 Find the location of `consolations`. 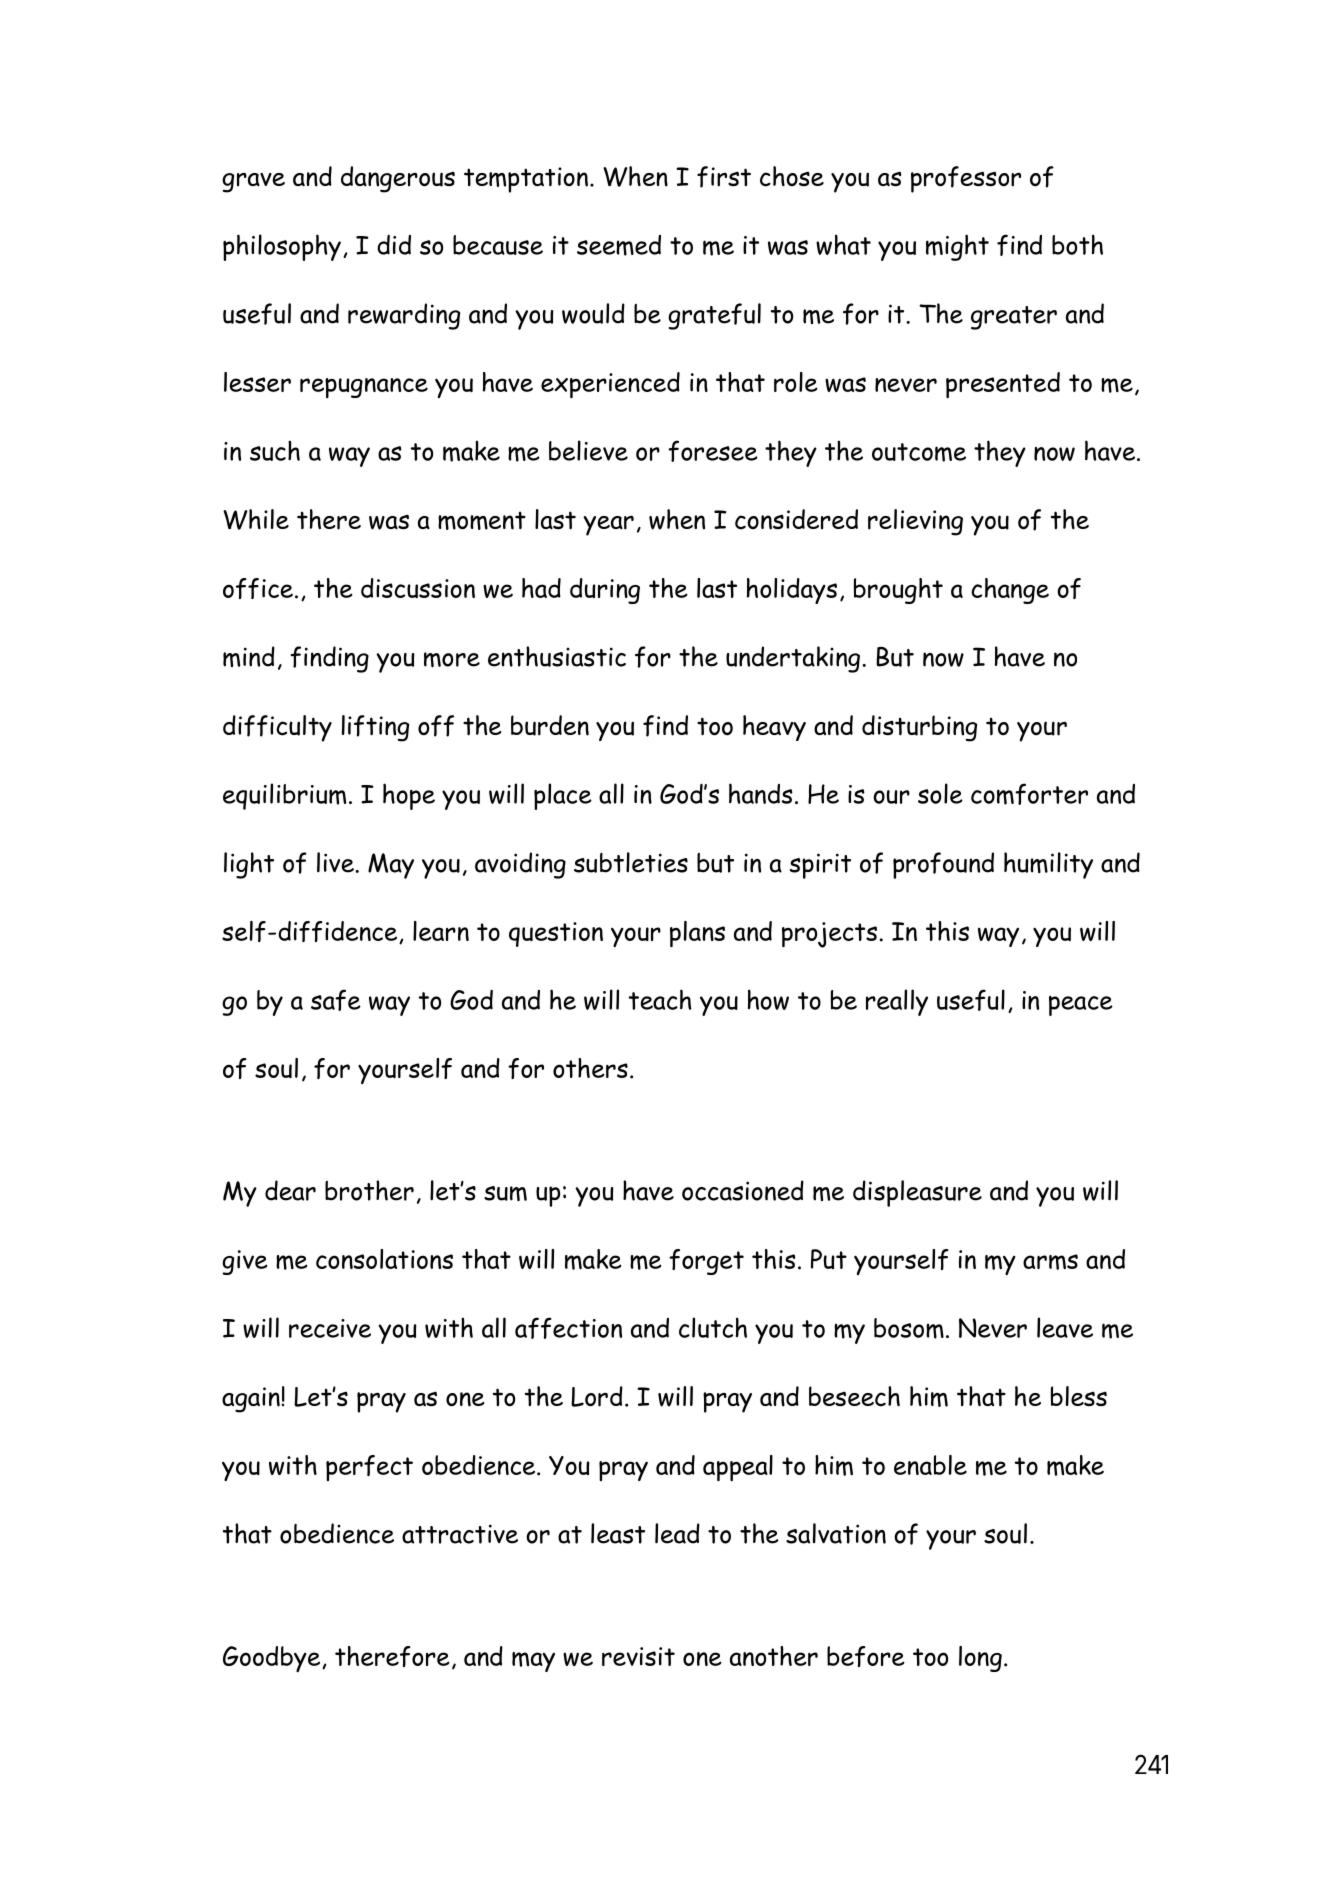

consolations is located at coordinates (384, 1259).
